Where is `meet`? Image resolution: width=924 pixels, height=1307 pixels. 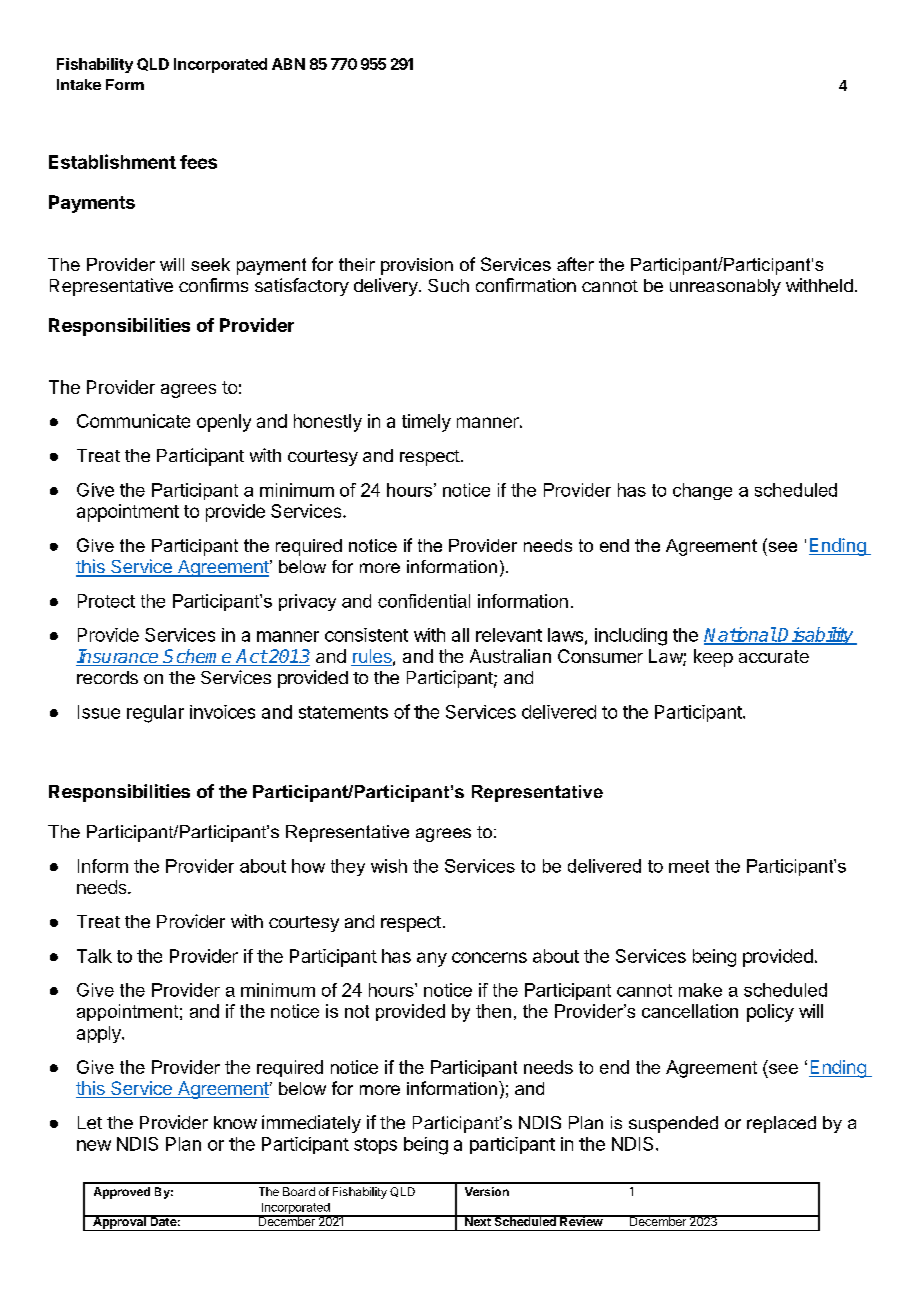
meet is located at coordinates (689, 866).
